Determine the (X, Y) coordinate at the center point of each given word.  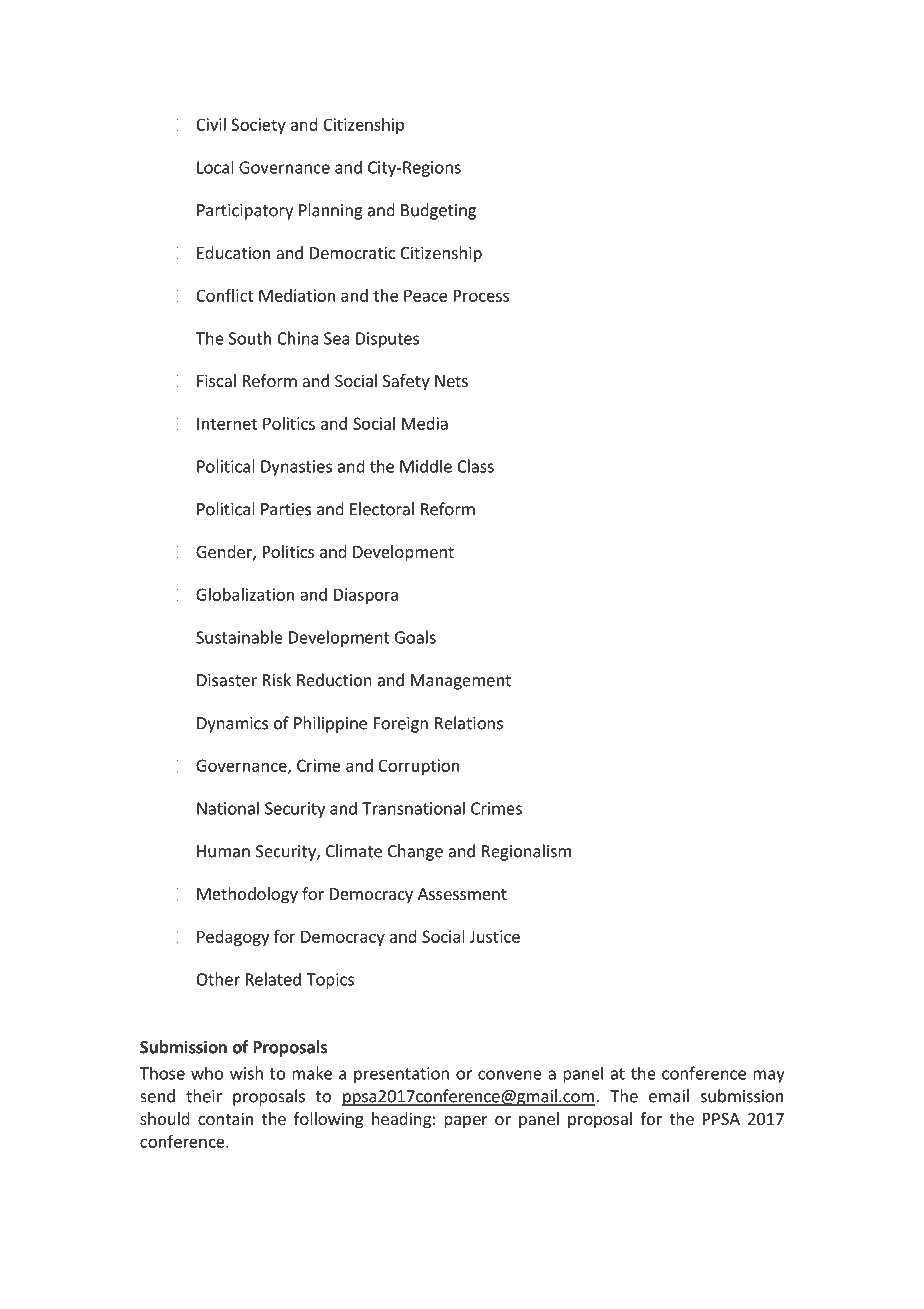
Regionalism (526, 852)
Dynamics (232, 725)
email (669, 1096)
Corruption (418, 767)
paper (466, 1122)
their (204, 1096)
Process (481, 295)
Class (475, 466)
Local (215, 167)
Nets (451, 381)
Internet (227, 423)
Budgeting (438, 211)
